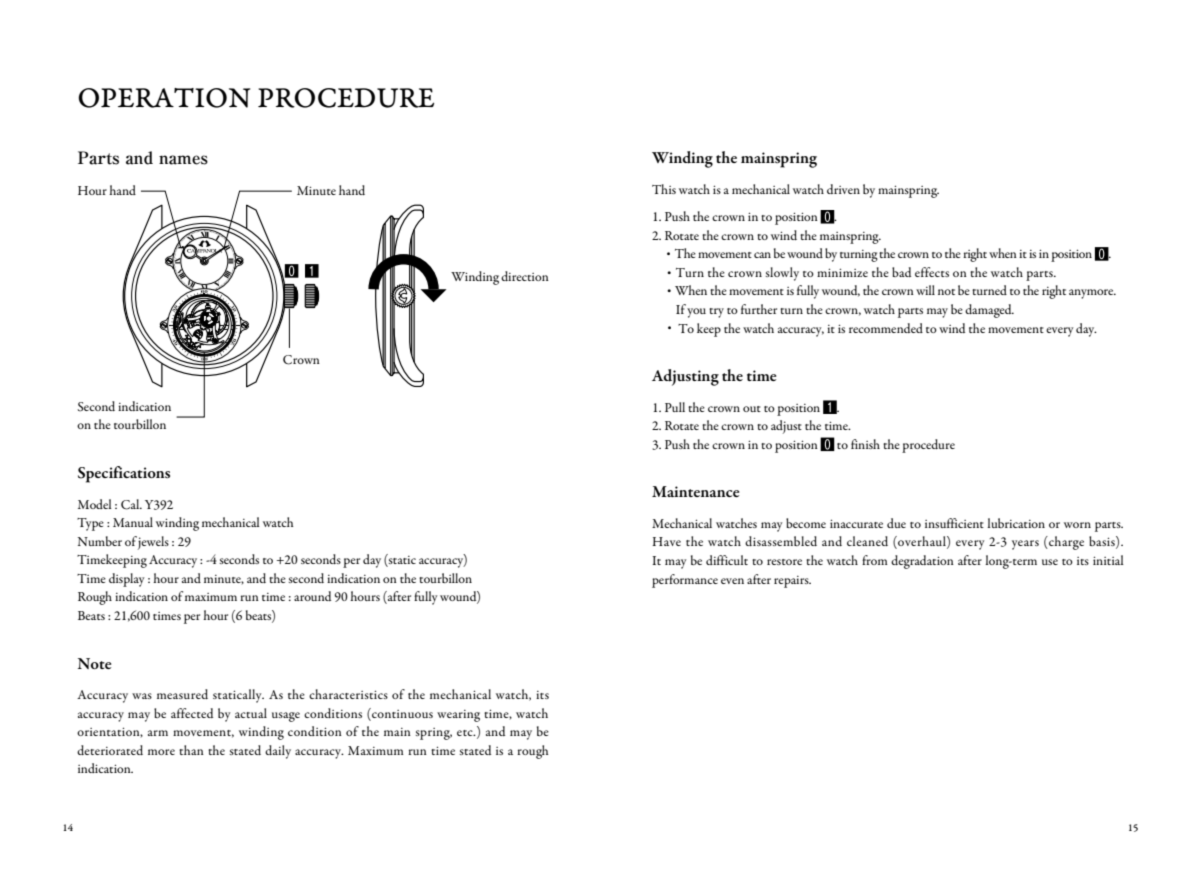 The image size is (1201, 878). Describe the element at coordinates (158, 733) in the screenshot. I see `arm` at that location.
